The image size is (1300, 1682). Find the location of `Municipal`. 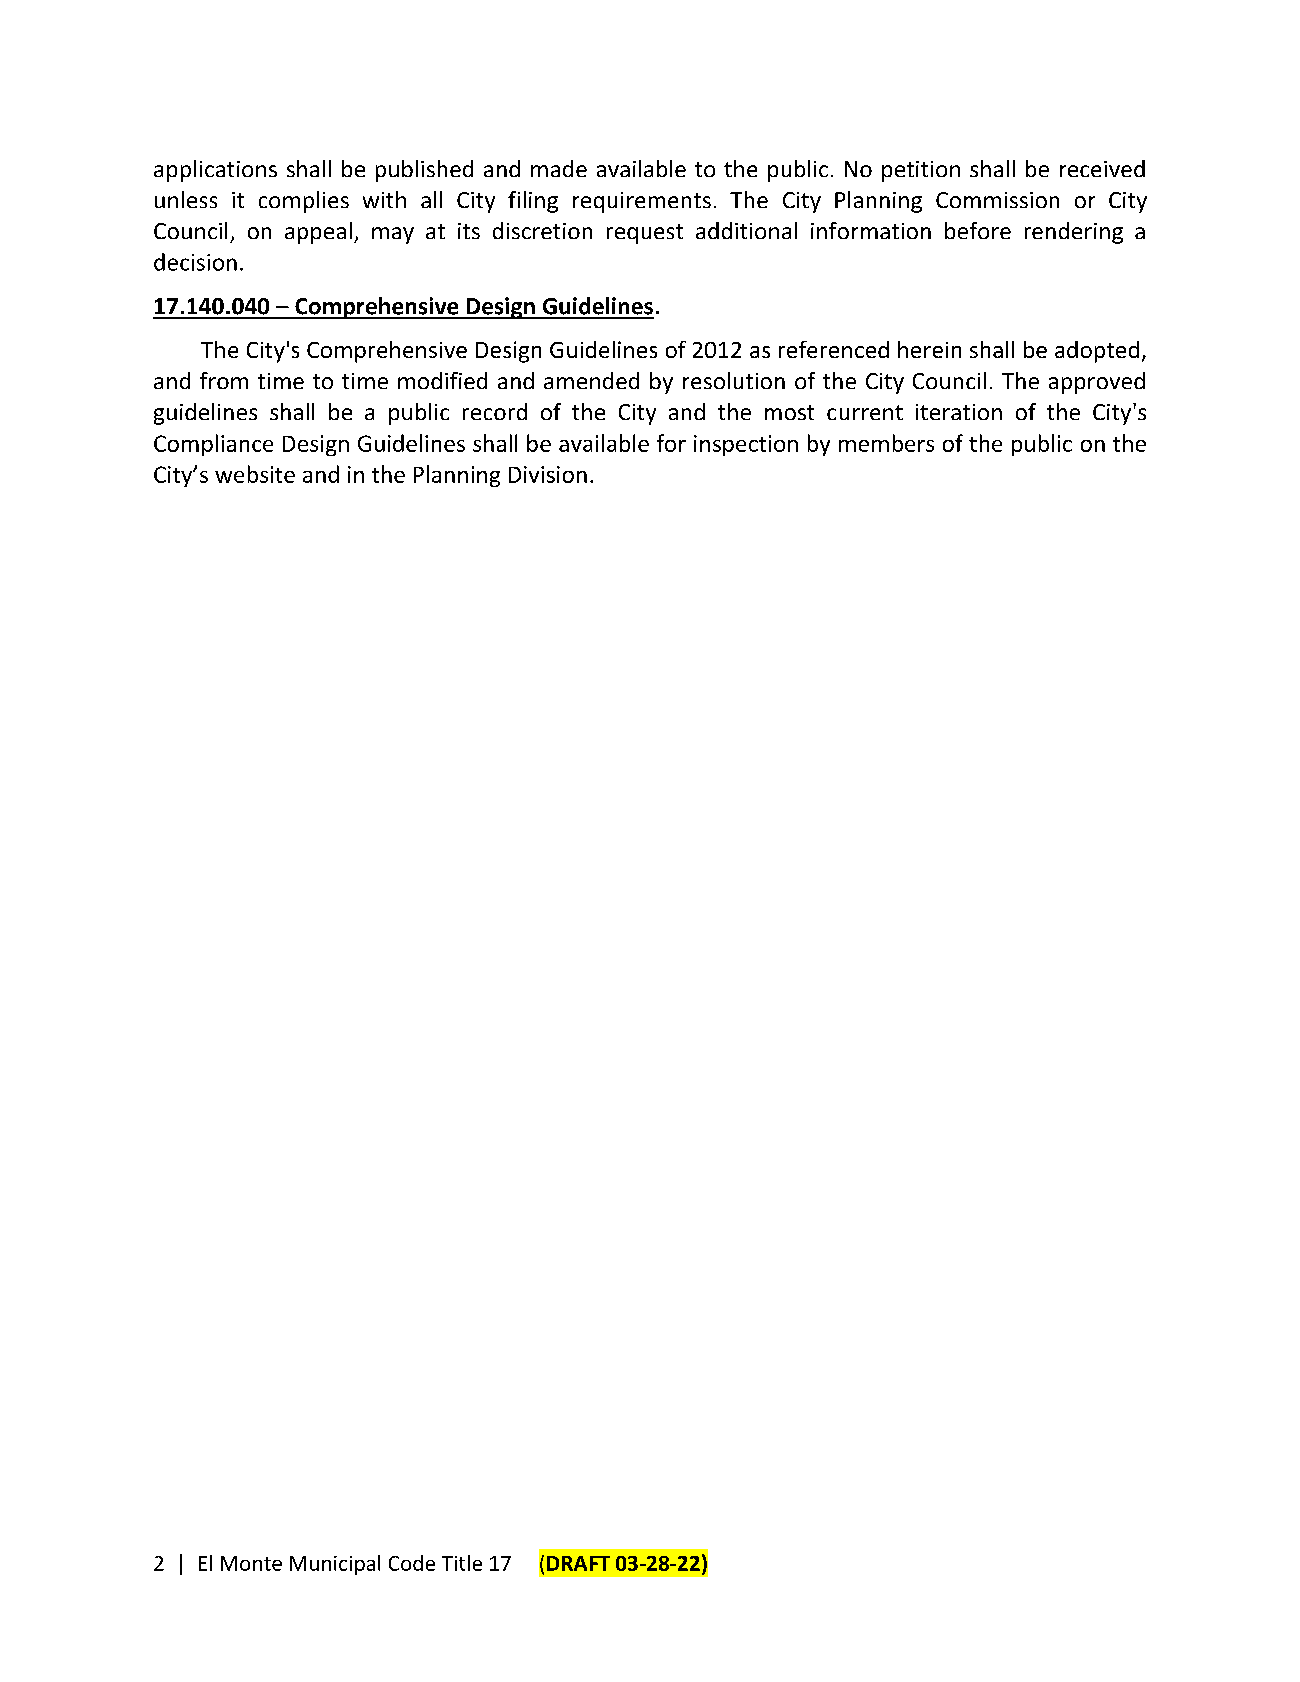

Municipal is located at coordinates (335, 1565).
